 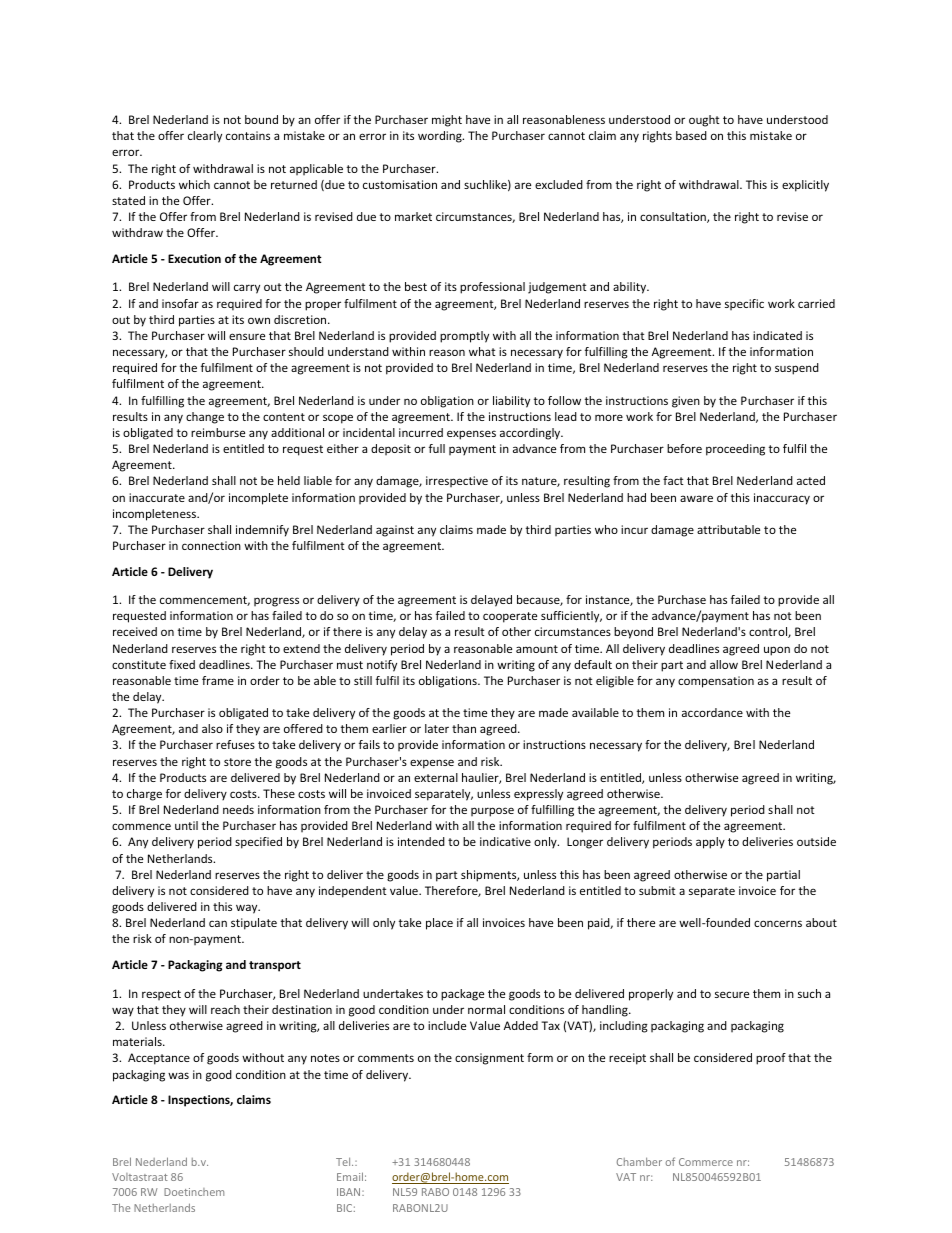 What do you see at coordinates (254, 924) in the screenshot?
I see `stipulate` at bounding box center [254, 924].
